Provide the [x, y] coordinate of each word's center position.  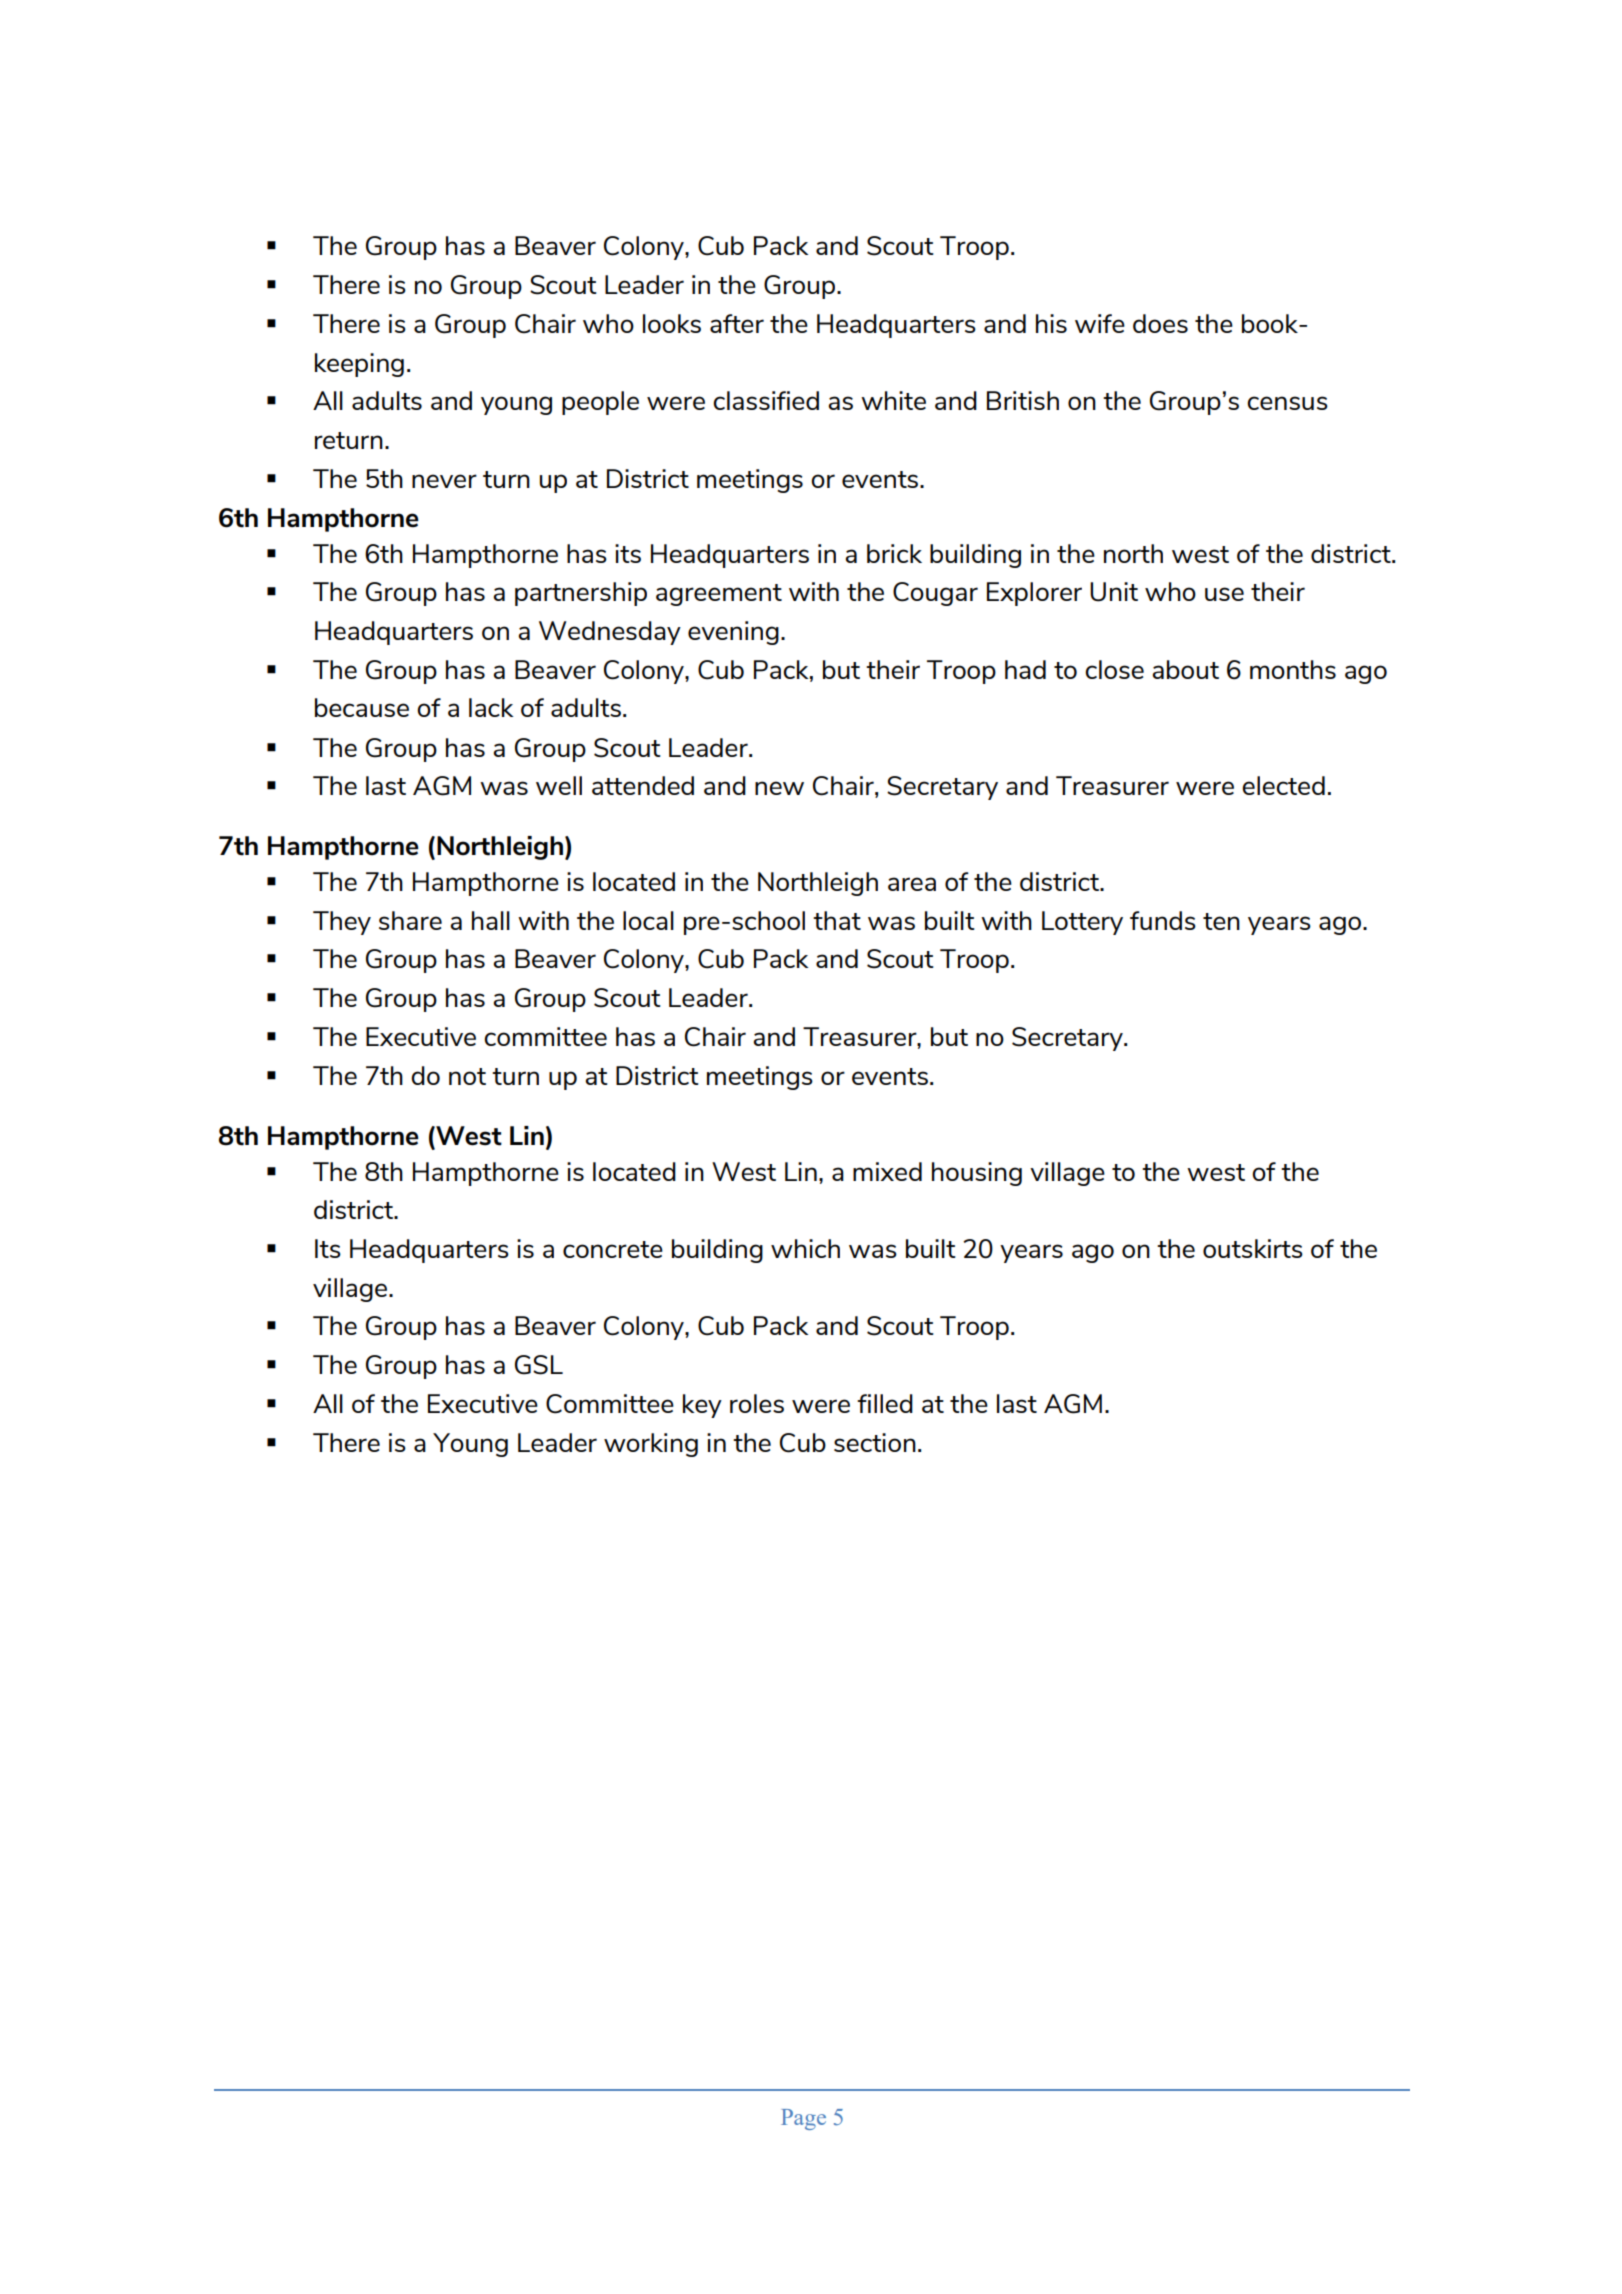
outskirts [1253, 1248]
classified [766, 400]
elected [1283, 785]
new [779, 788]
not [467, 1076]
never [444, 481]
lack [491, 707]
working [651, 1445]
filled [885, 1403]
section [875, 1442]
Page [803, 2119]
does [1160, 323]
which [805, 1248]
